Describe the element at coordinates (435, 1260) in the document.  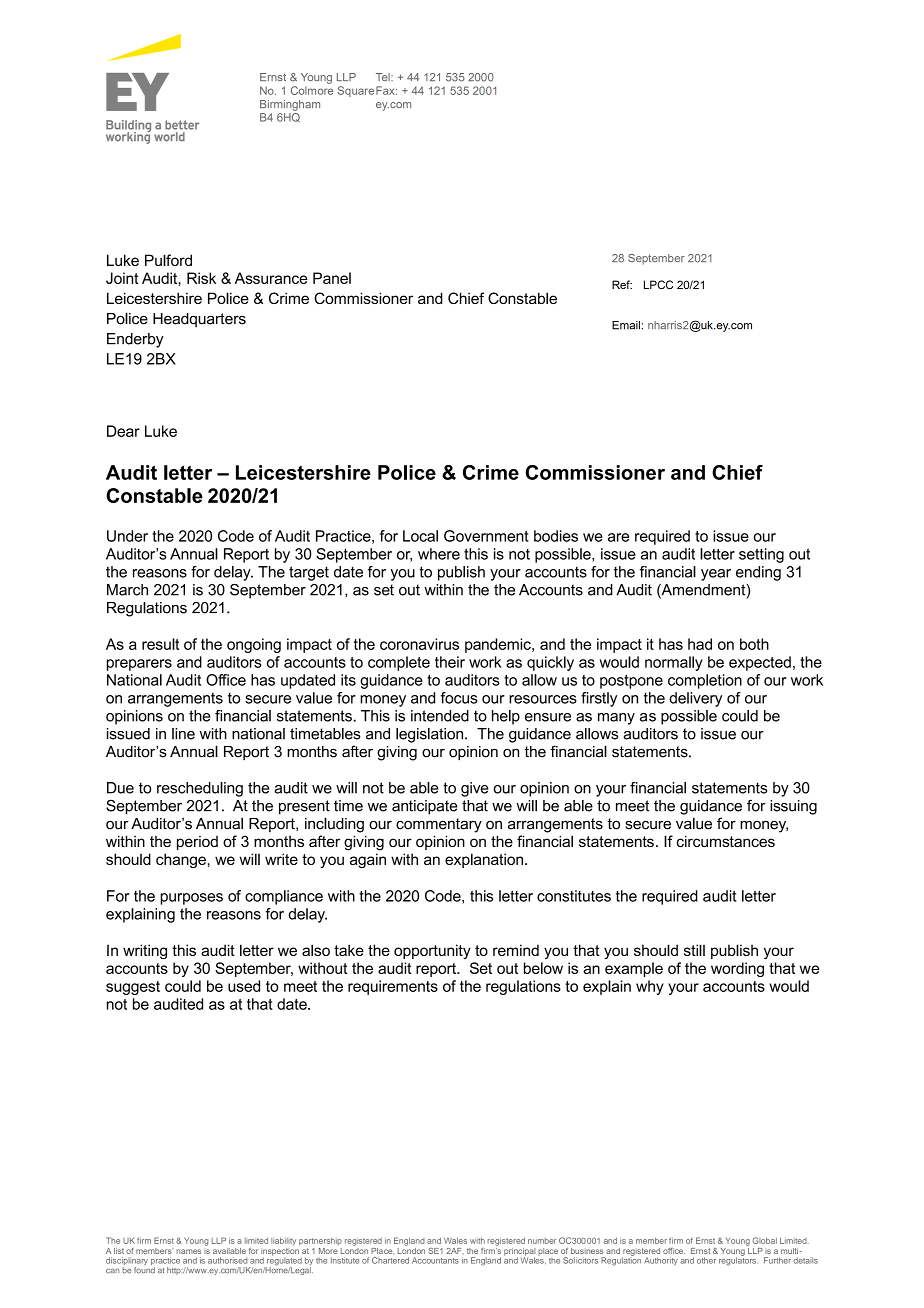
I see `Accountants` at that location.
